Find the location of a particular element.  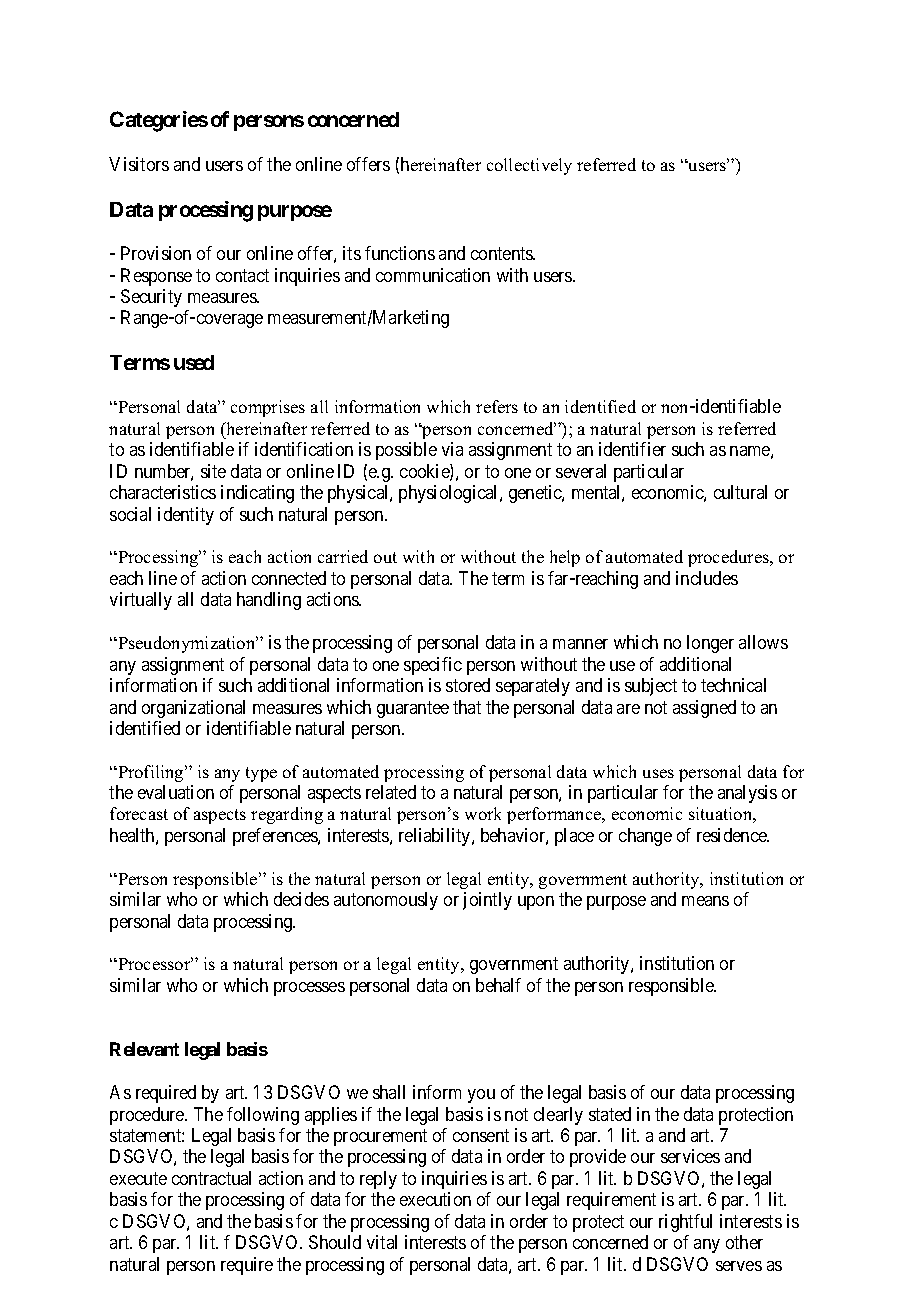

that is located at coordinates (467, 707).
